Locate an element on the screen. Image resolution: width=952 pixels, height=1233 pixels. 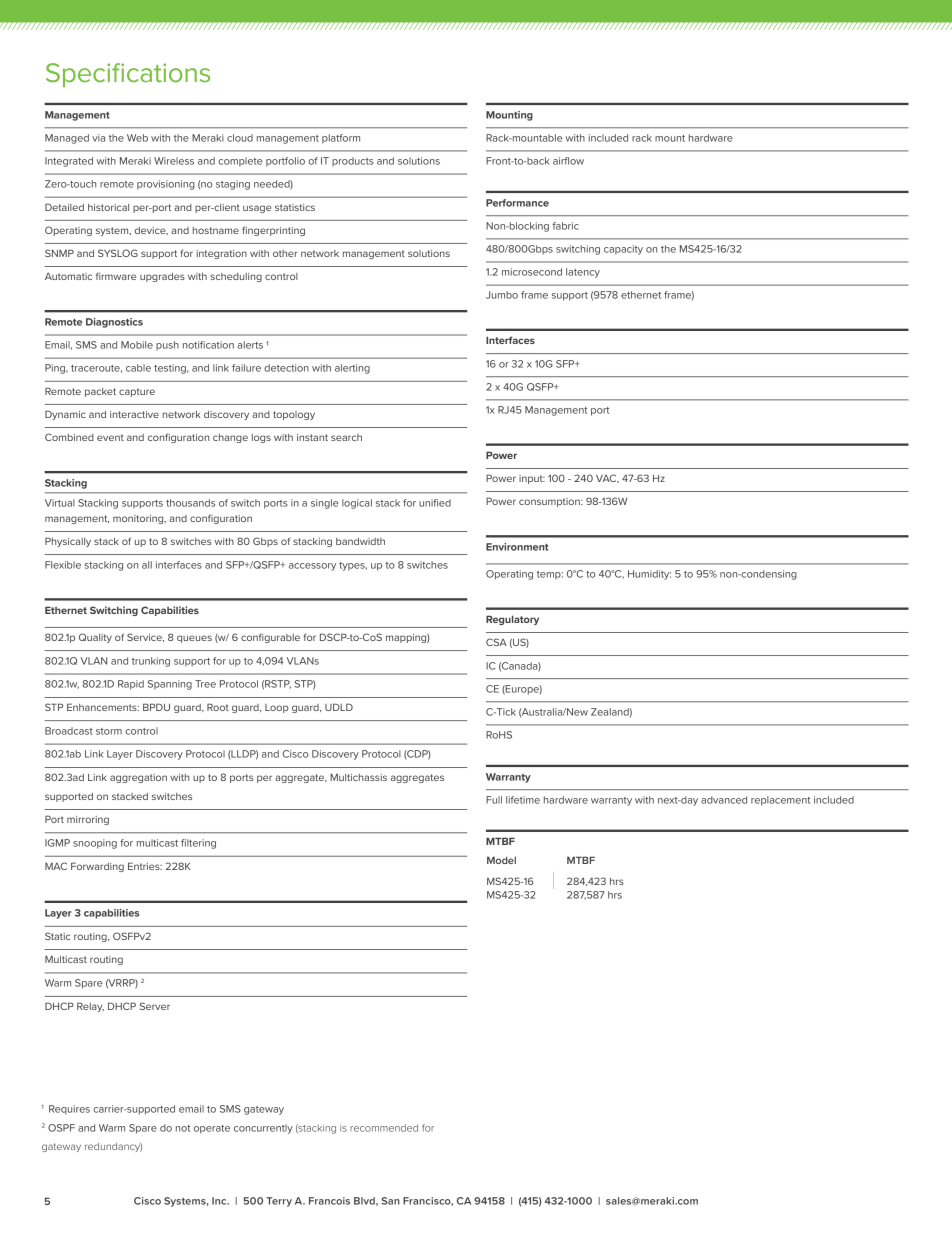
Web is located at coordinates (137, 138).
